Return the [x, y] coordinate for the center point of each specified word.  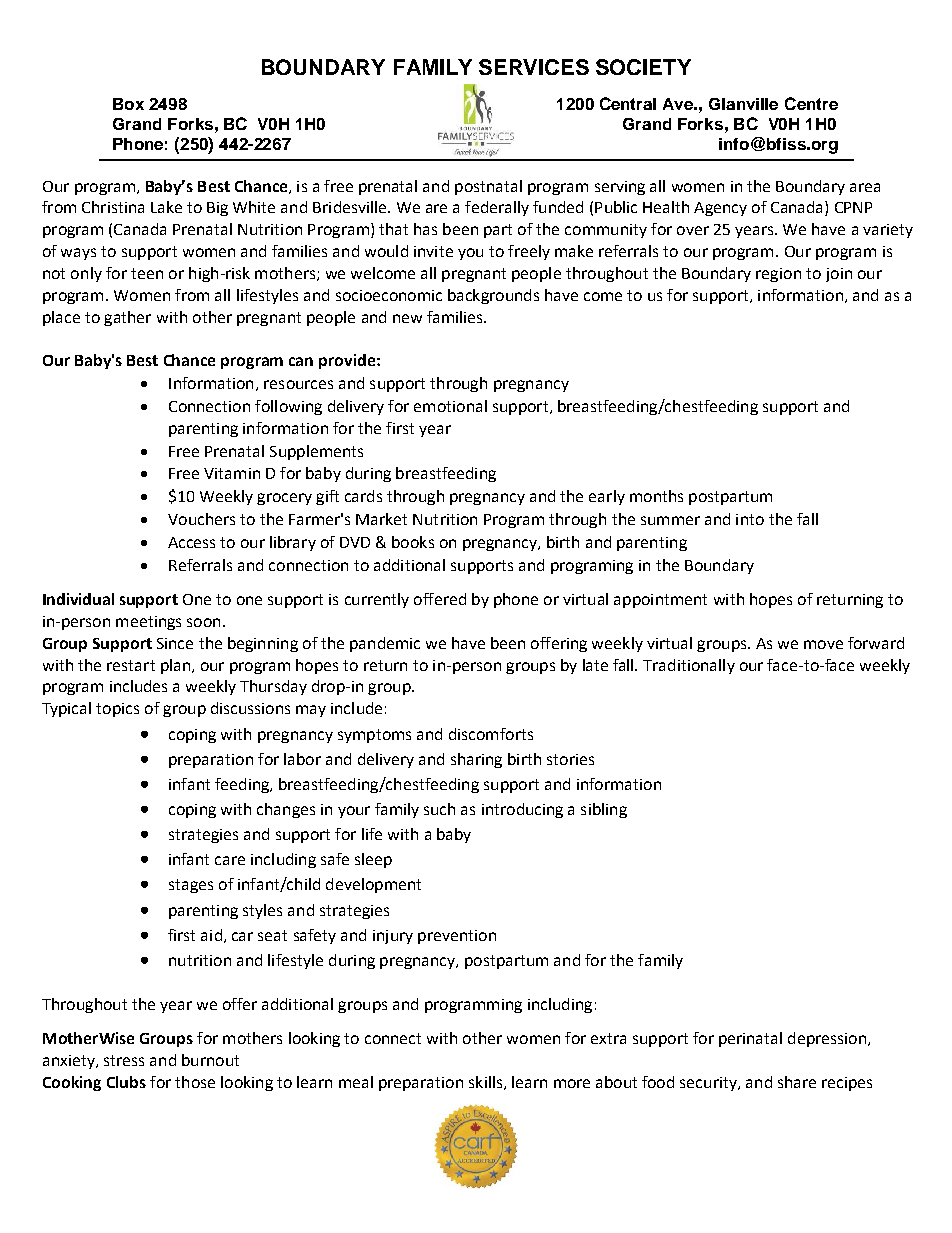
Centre [811, 103]
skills [485, 1082]
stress [124, 1060]
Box [128, 104]
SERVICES [534, 67]
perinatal [750, 1039]
